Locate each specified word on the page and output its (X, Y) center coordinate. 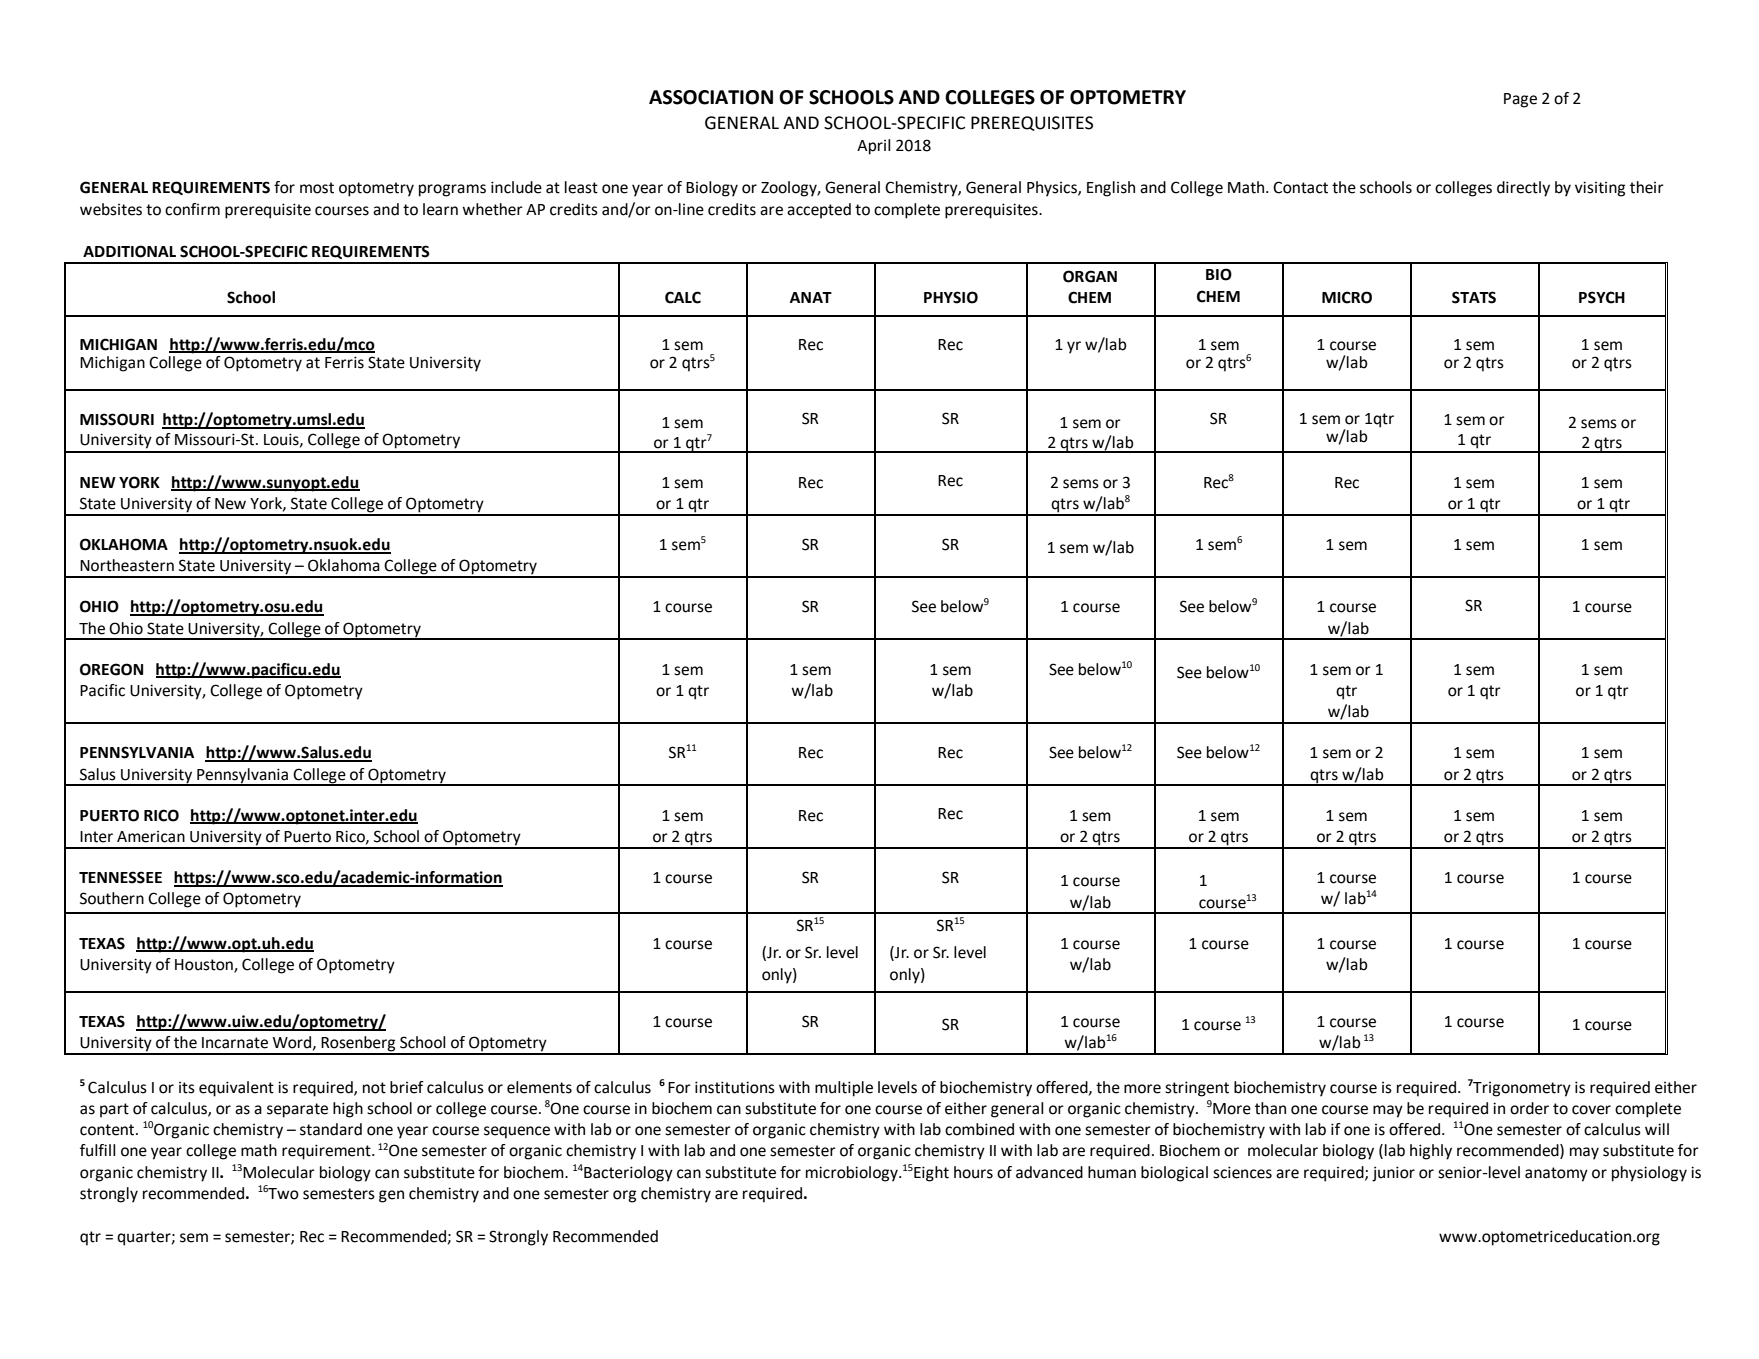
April (874, 147)
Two (283, 1194)
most (317, 188)
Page (1520, 100)
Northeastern (127, 565)
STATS (1474, 297)
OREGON (111, 669)
